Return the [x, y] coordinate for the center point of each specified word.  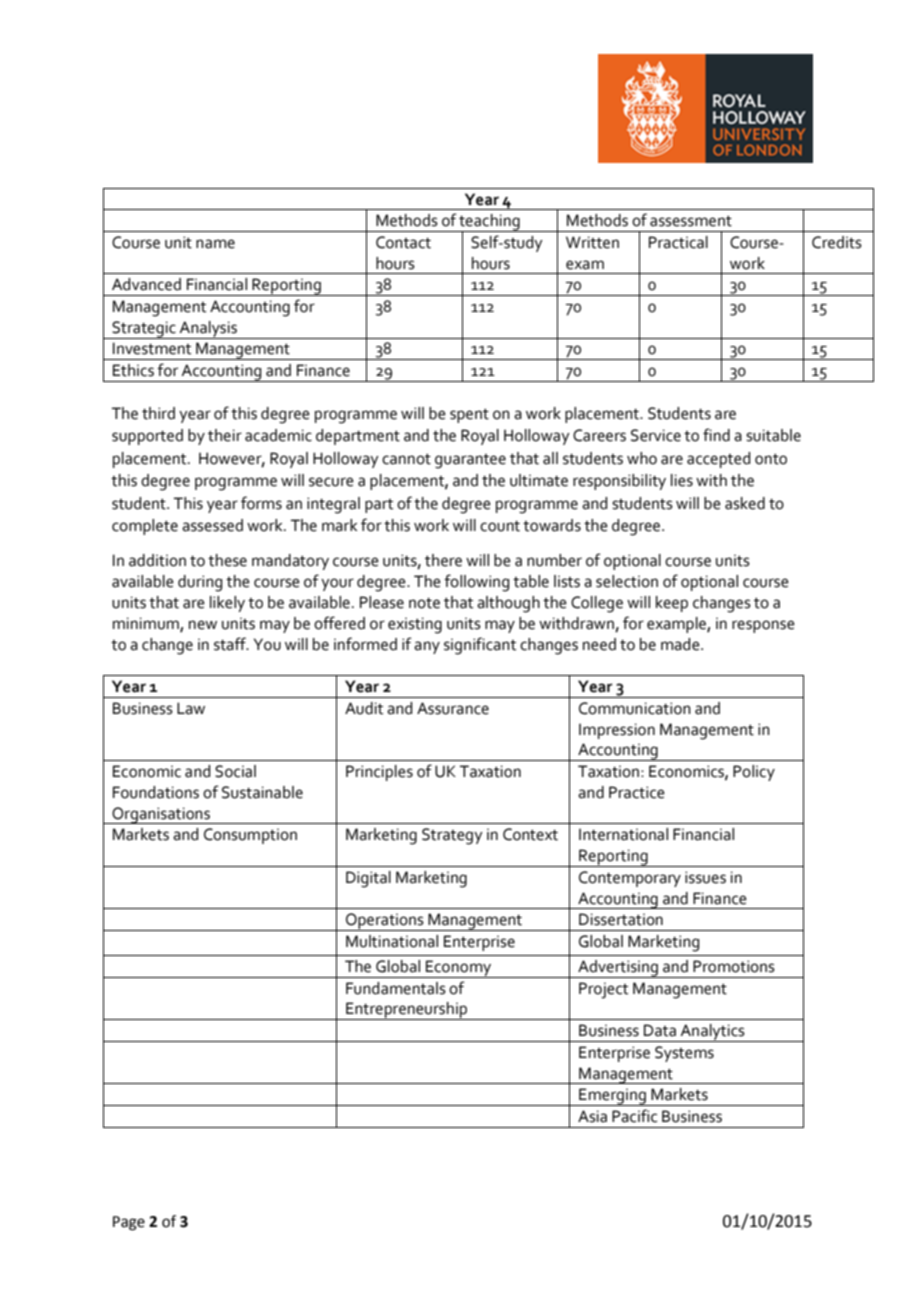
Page [129, 1223]
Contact [403, 242]
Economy [459, 969]
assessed [212, 525]
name [215, 244]
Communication [635, 708]
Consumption [250, 836]
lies [682, 480]
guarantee [470, 461]
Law [191, 708]
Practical [678, 242]
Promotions [734, 966]
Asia [592, 1116]
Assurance [453, 708]
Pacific [634, 1116]
